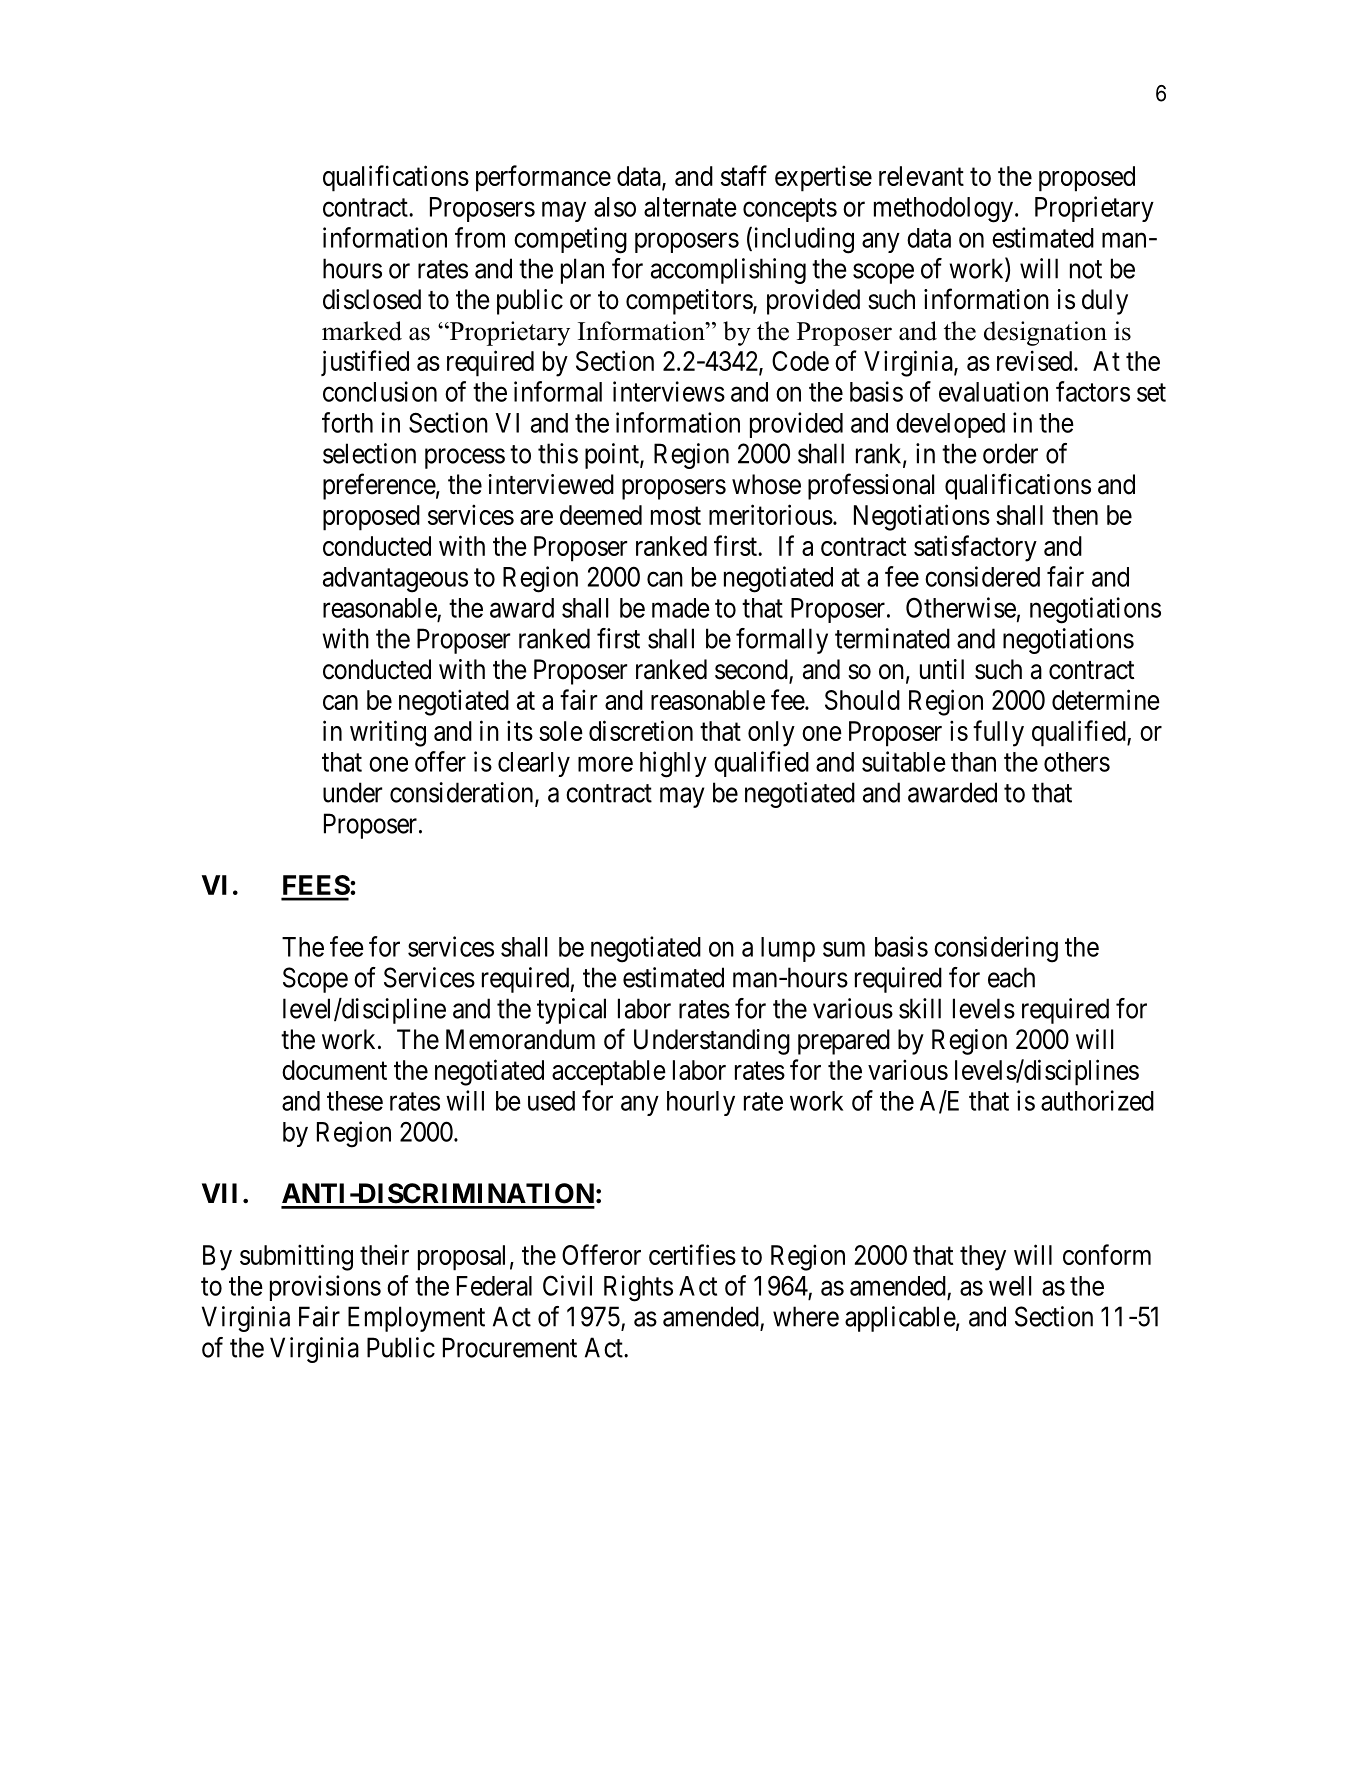  Describe the element at coordinates (1010, 1286) in the document. I see `well` at that location.
